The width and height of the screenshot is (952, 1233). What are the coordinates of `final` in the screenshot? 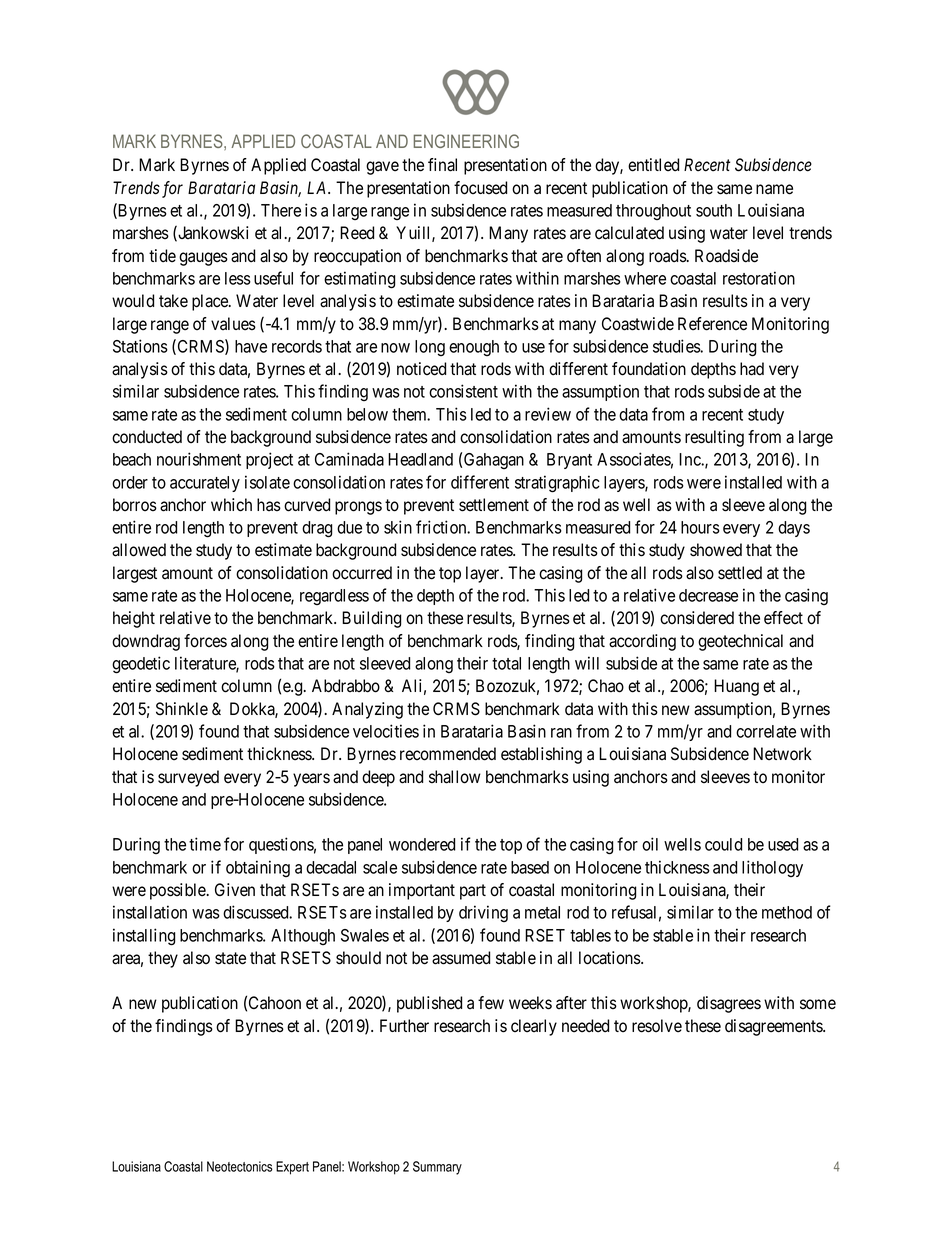 It's located at (442, 165).
